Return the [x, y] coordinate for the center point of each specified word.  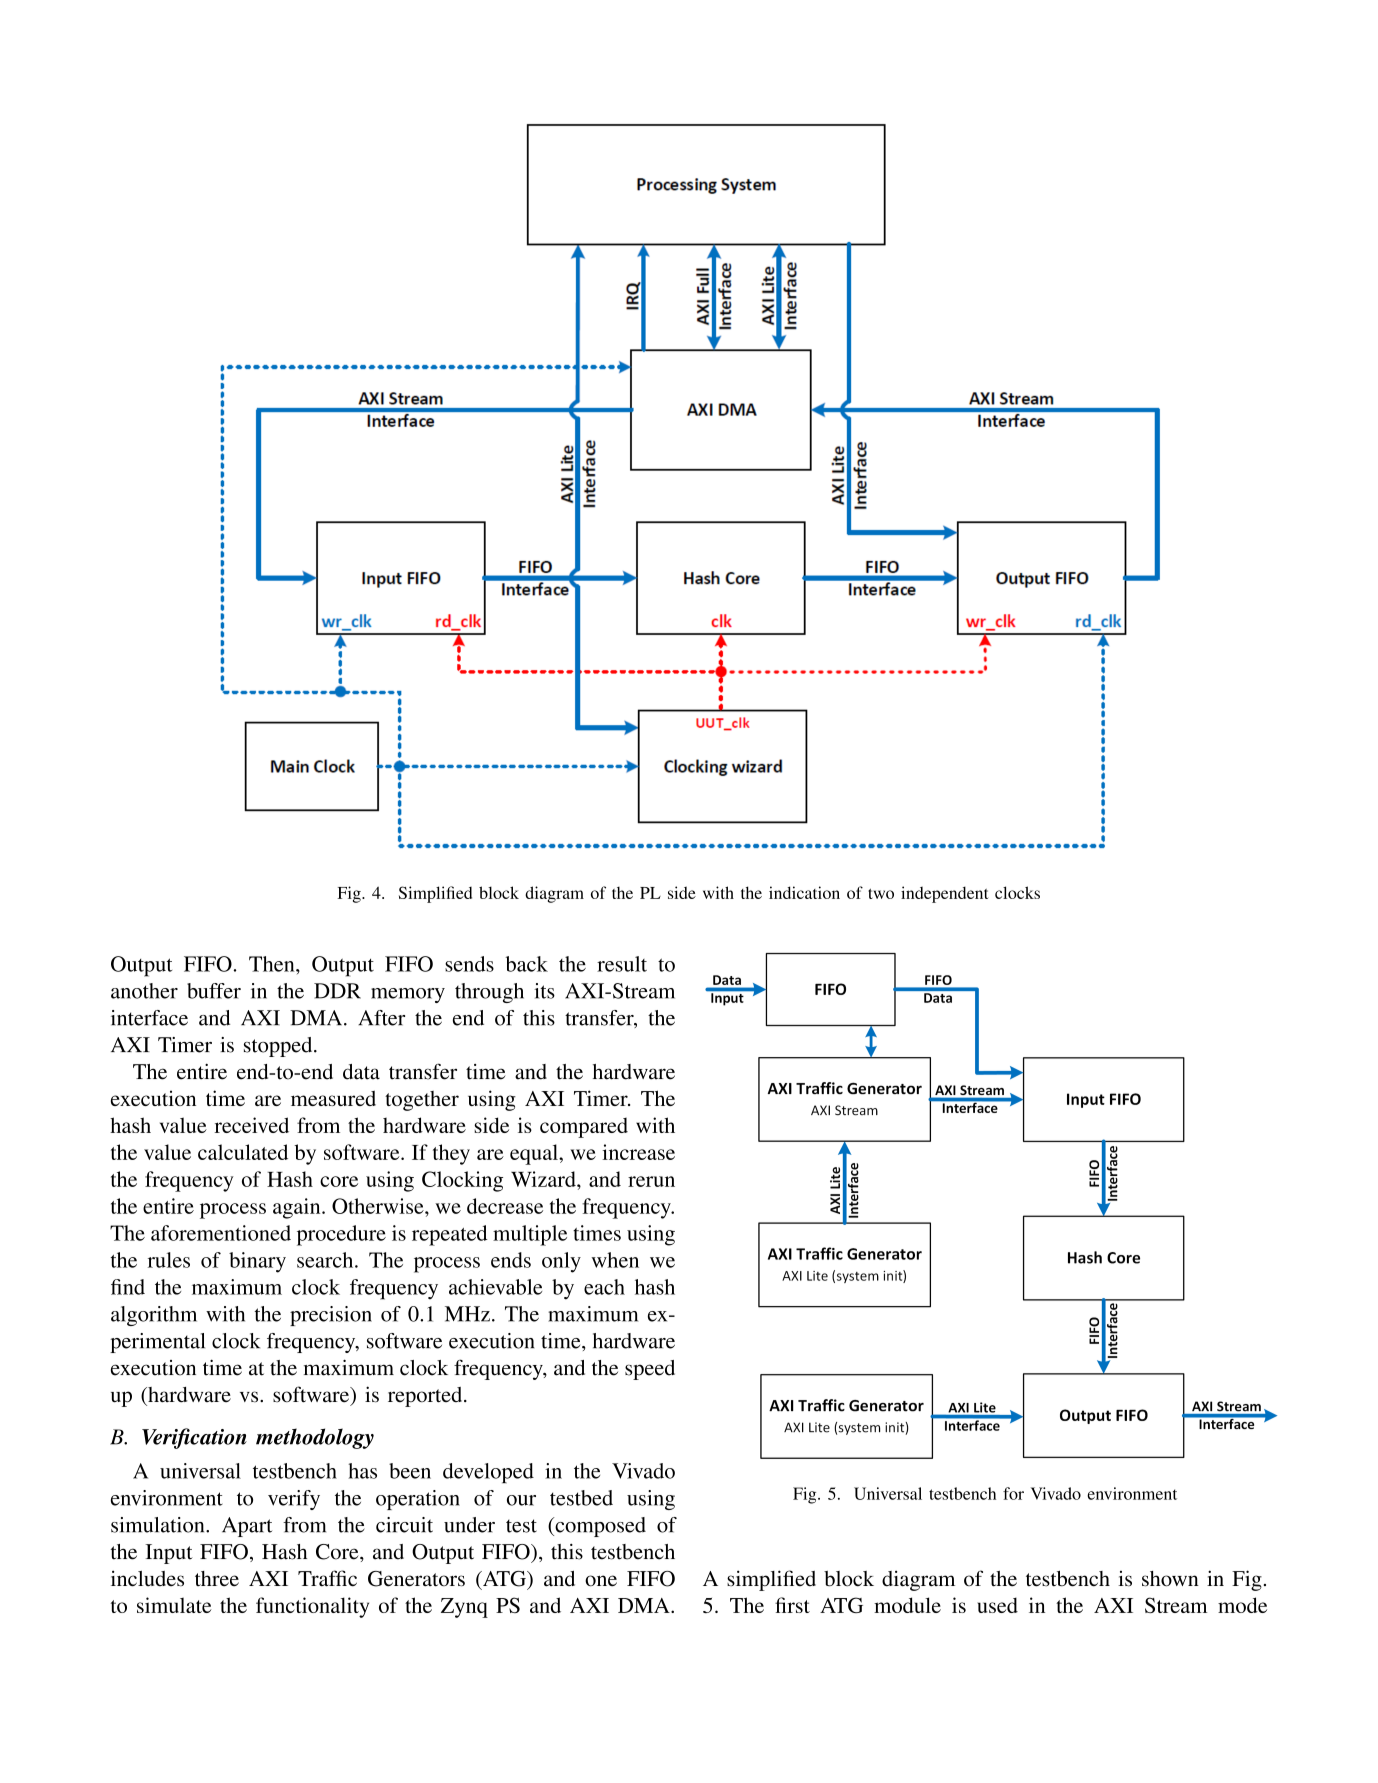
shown [1170, 1579]
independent [945, 894]
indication [804, 892]
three [217, 1579]
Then [273, 964]
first [792, 1605]
